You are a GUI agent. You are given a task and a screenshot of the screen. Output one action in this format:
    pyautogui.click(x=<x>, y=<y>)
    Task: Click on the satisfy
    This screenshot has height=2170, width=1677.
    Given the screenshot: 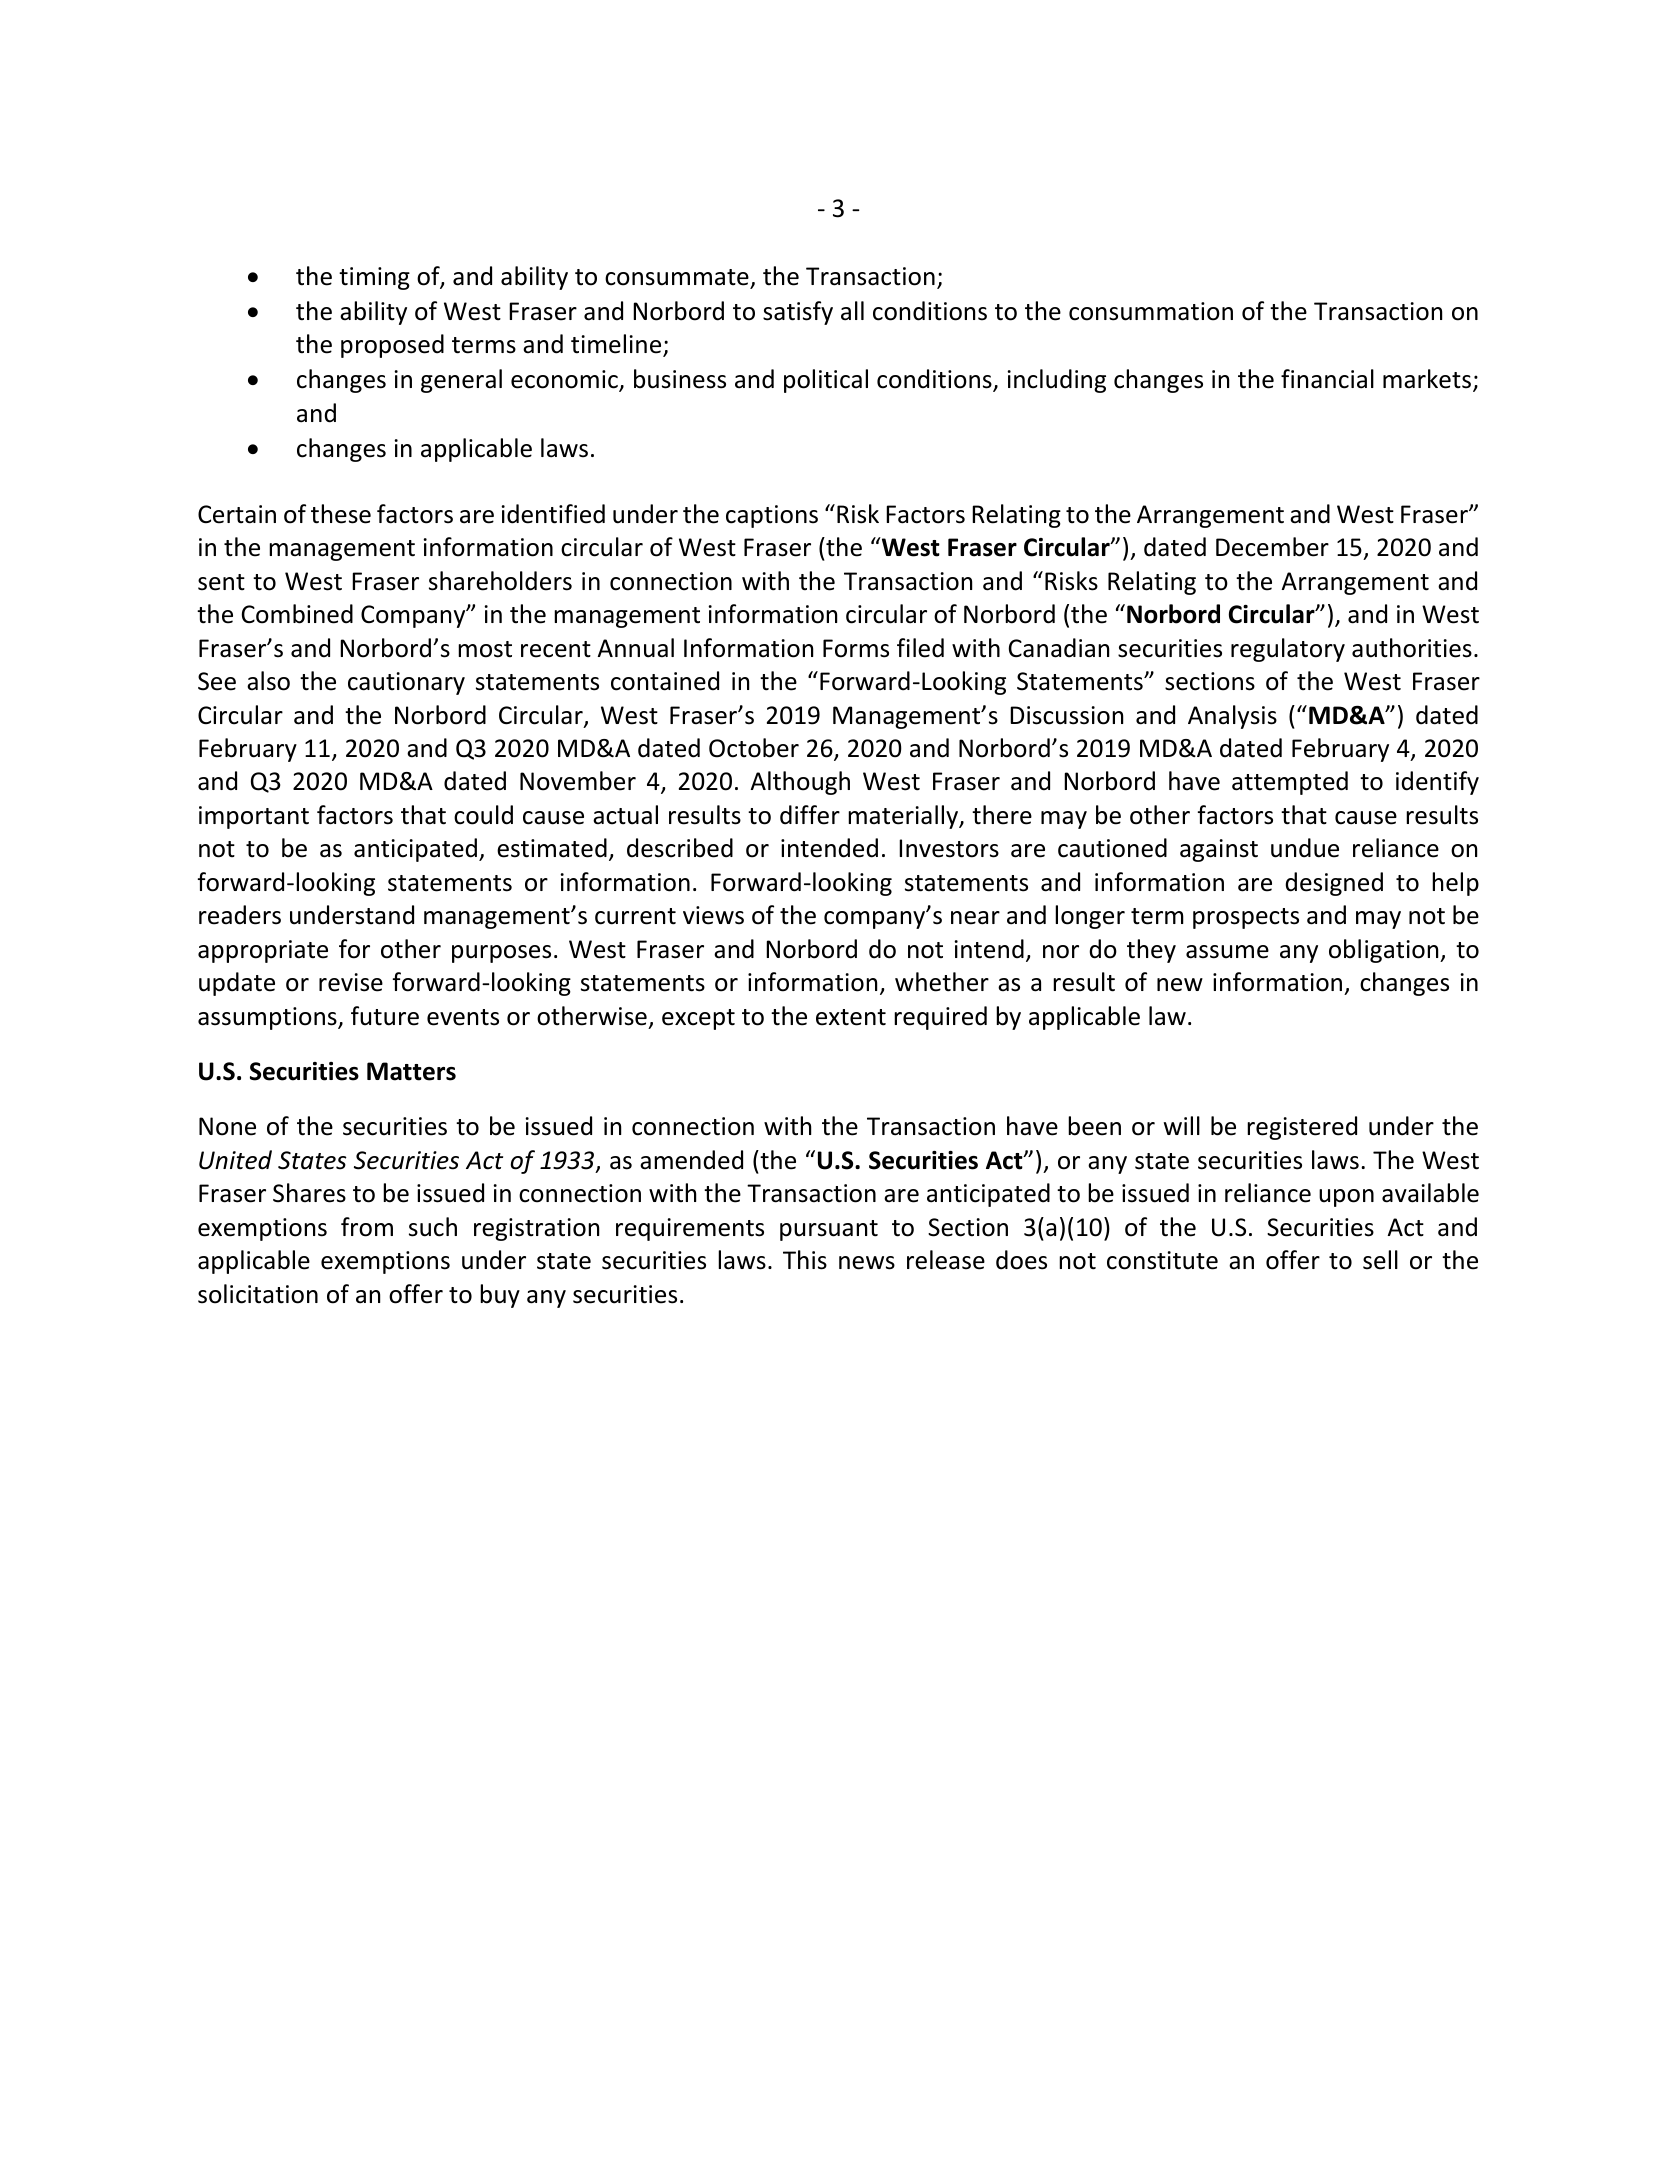 What is the action you would take?
    pyautogui.click(x=798, y=313)
